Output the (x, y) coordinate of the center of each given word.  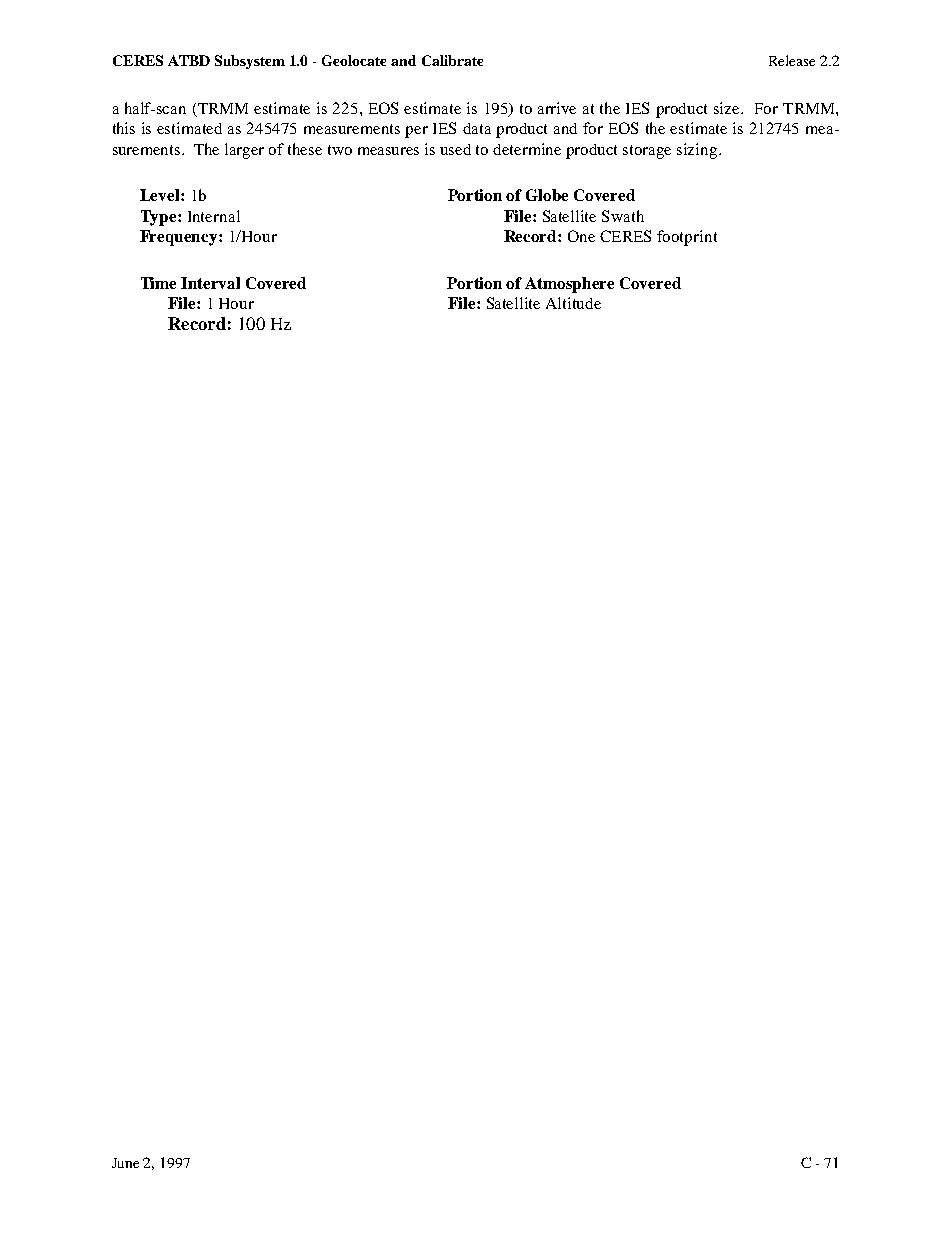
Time (158, 283)
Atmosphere (569, 285)
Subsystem (250, 62)
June (125, 1163)
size (728, 108)
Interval (210, 283)
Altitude (573, 303)
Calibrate (452, 60)
